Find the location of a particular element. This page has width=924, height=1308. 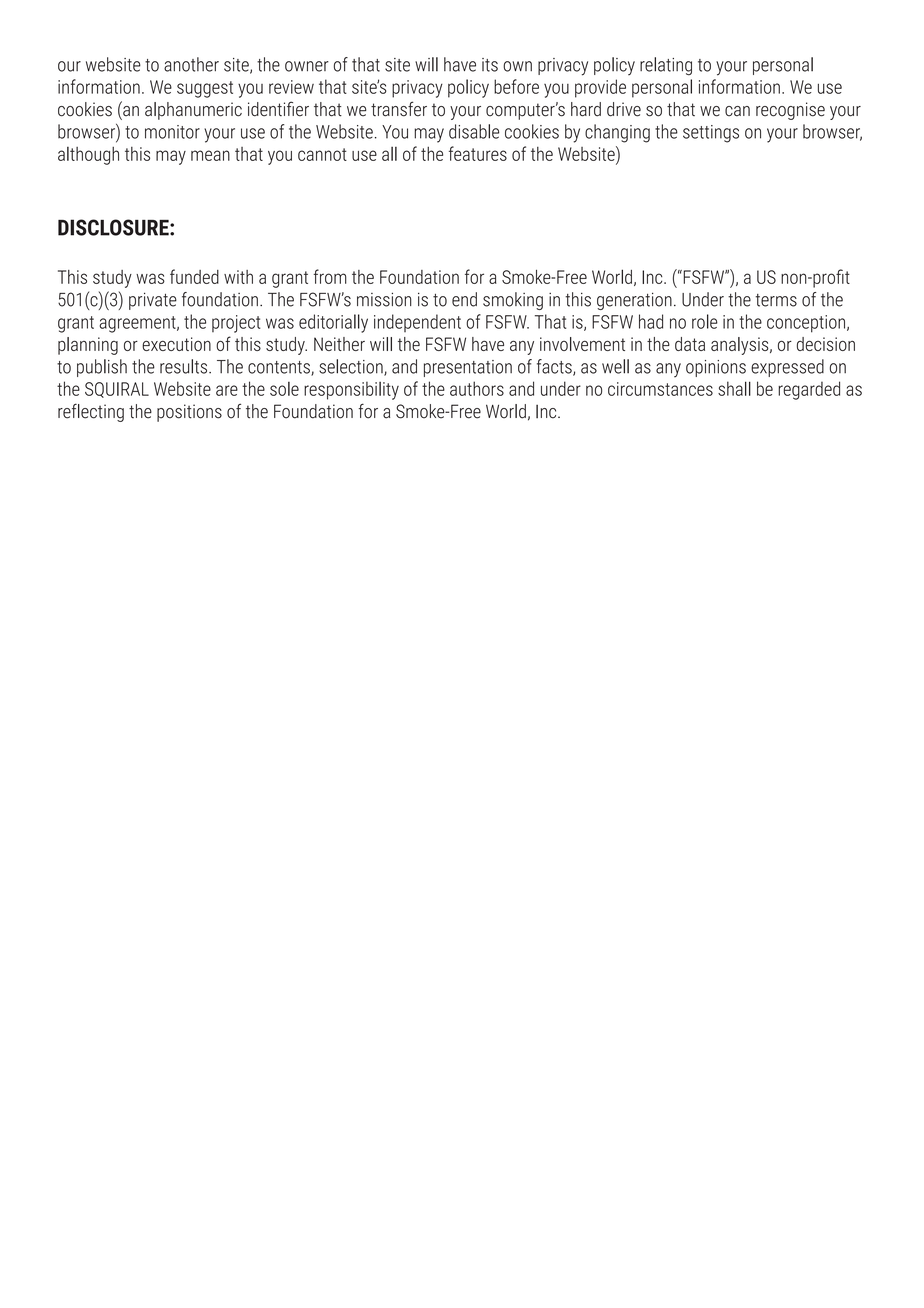

independent is located at coordinates (417, 323).
